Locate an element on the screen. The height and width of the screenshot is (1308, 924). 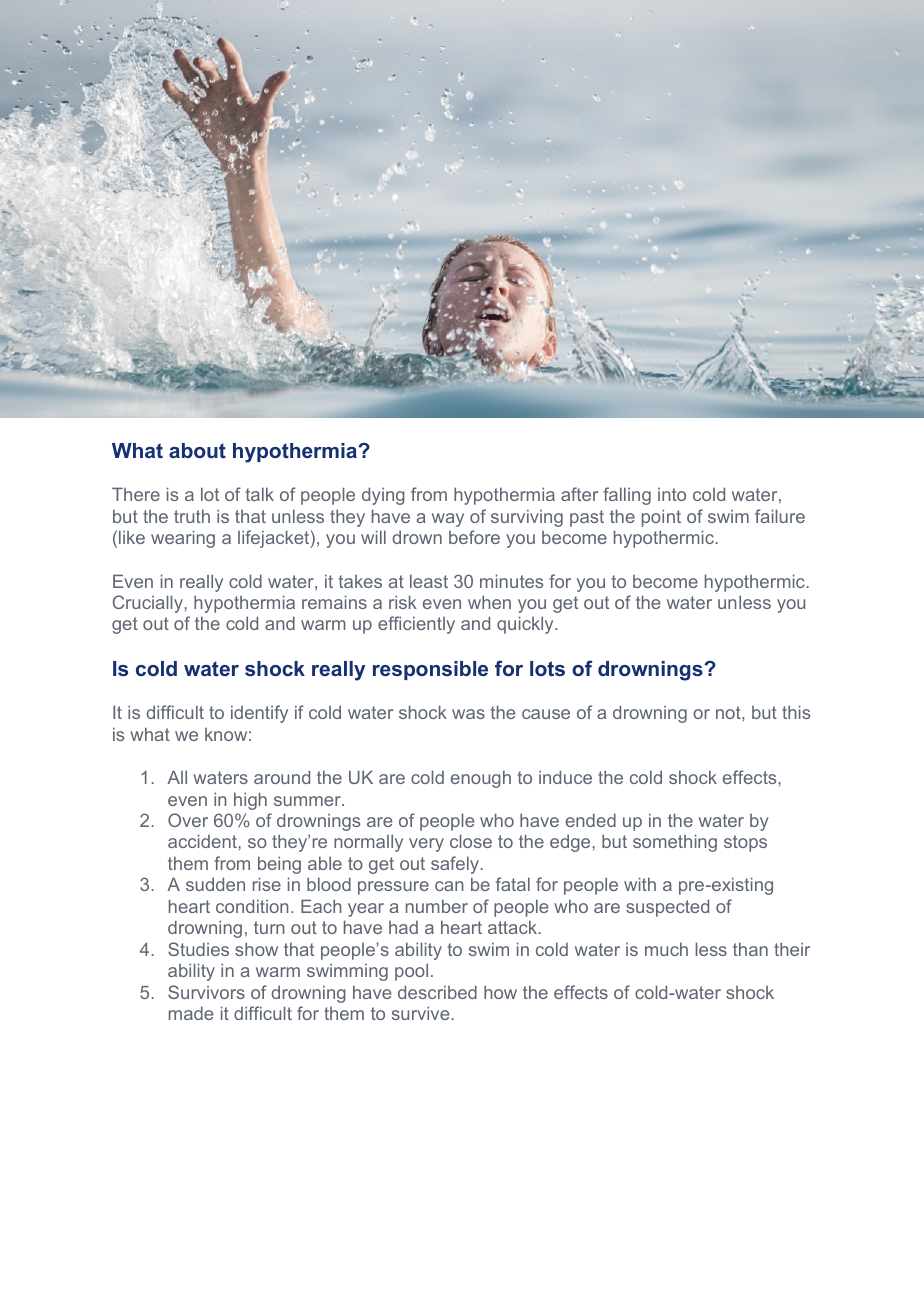
into is located at coordinates (672, 494).
